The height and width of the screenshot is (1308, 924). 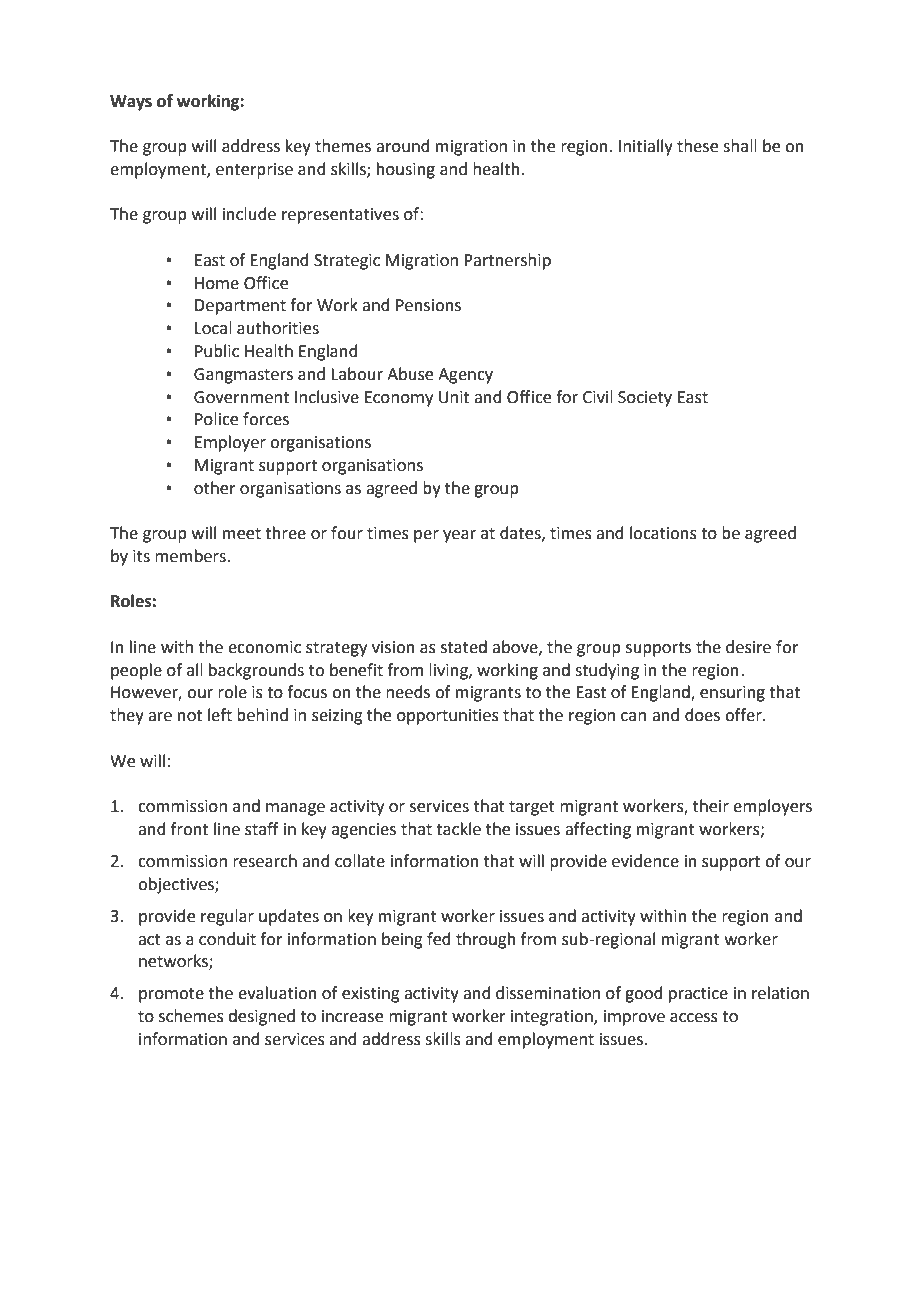 I want to click on locations, so click(x=663, y=533).
